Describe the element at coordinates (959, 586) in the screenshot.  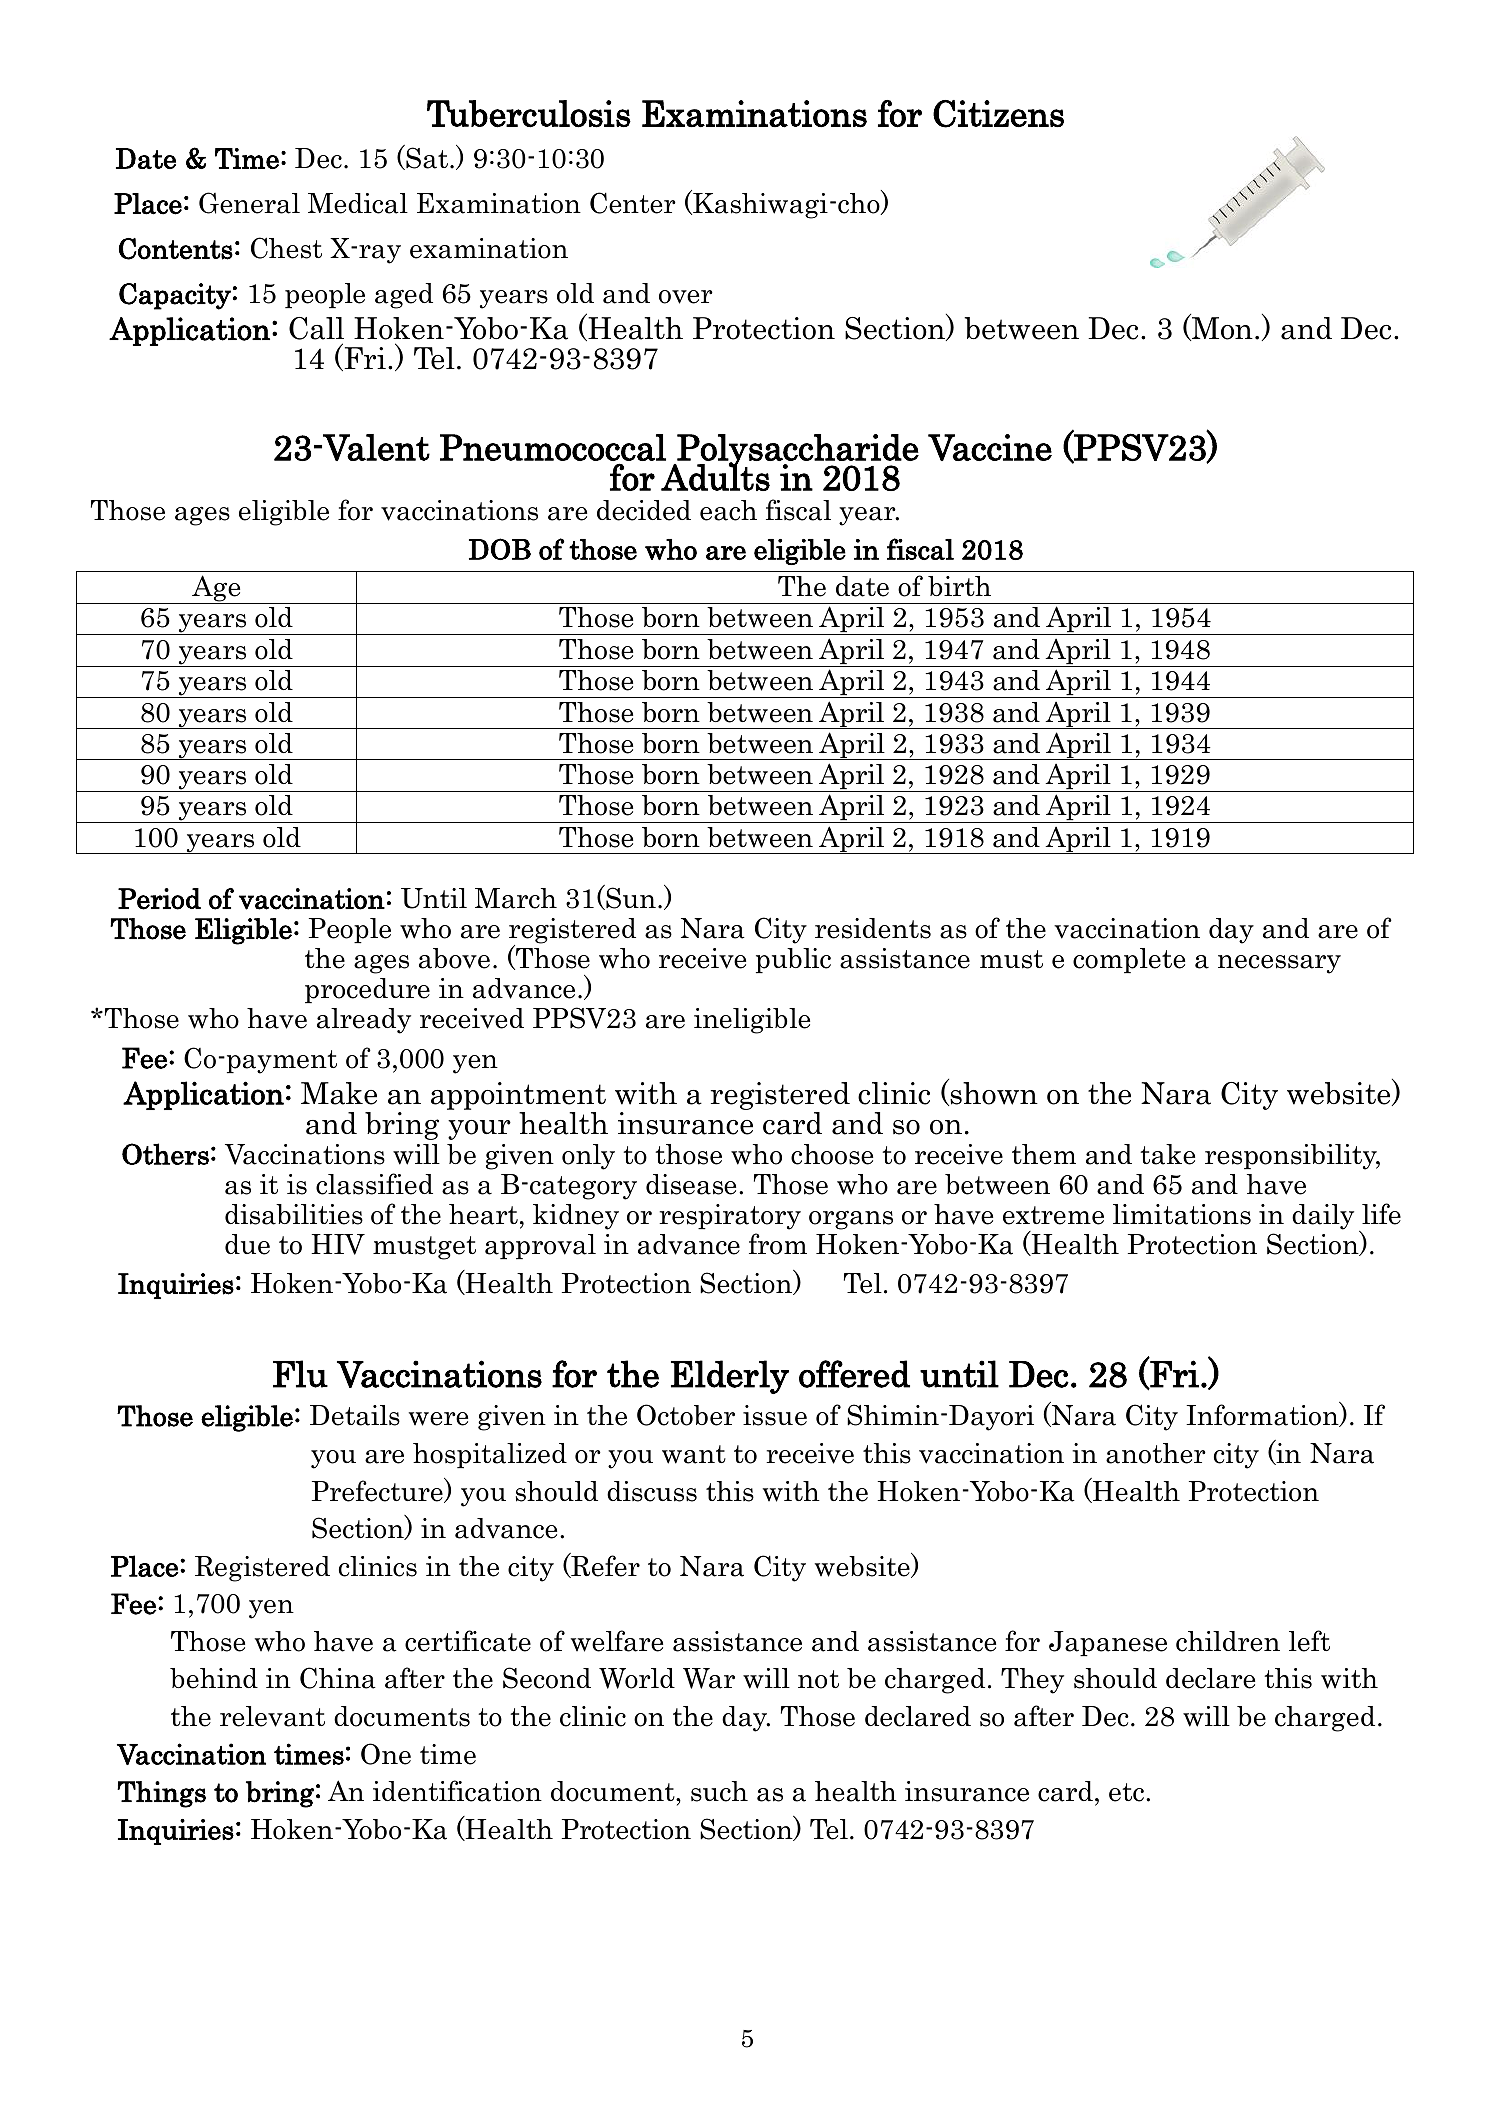
I see `birth` at that location.
